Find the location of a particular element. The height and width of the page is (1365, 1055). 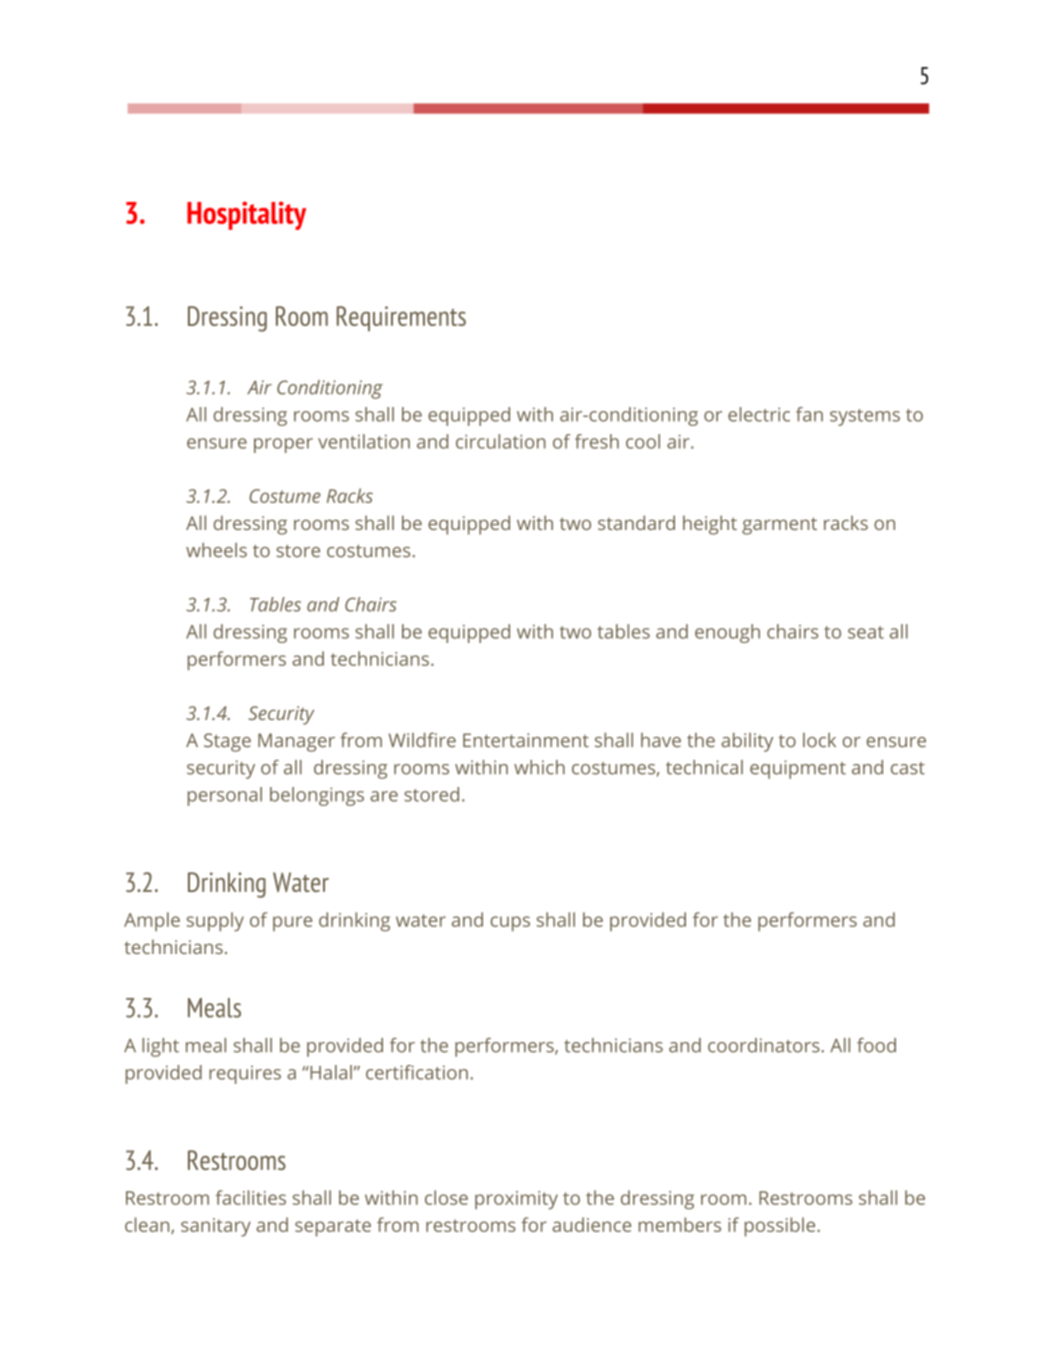

Entertainment is located at coordinates (526, 740).
